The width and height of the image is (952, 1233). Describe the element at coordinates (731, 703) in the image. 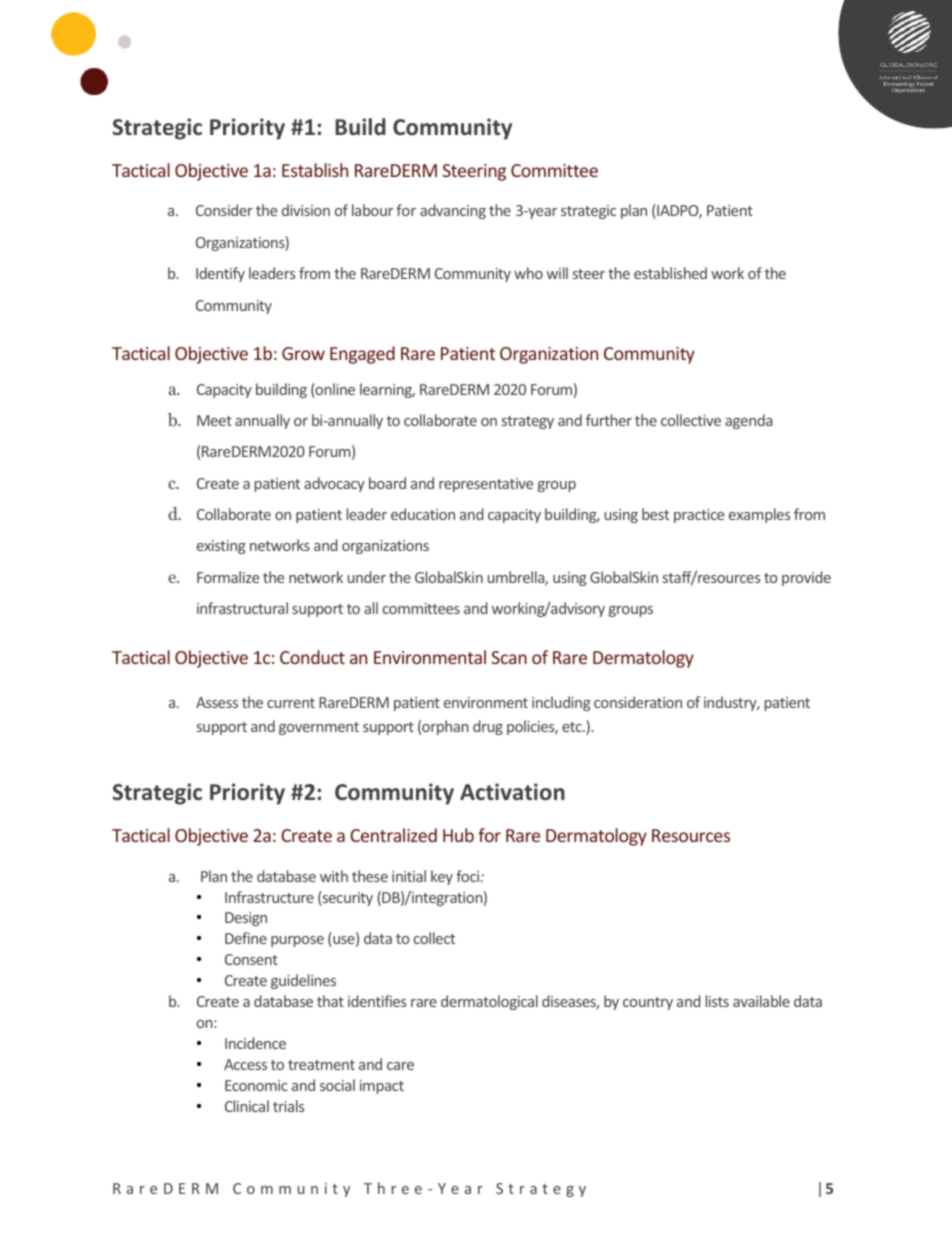

I see `industry` at that location.
